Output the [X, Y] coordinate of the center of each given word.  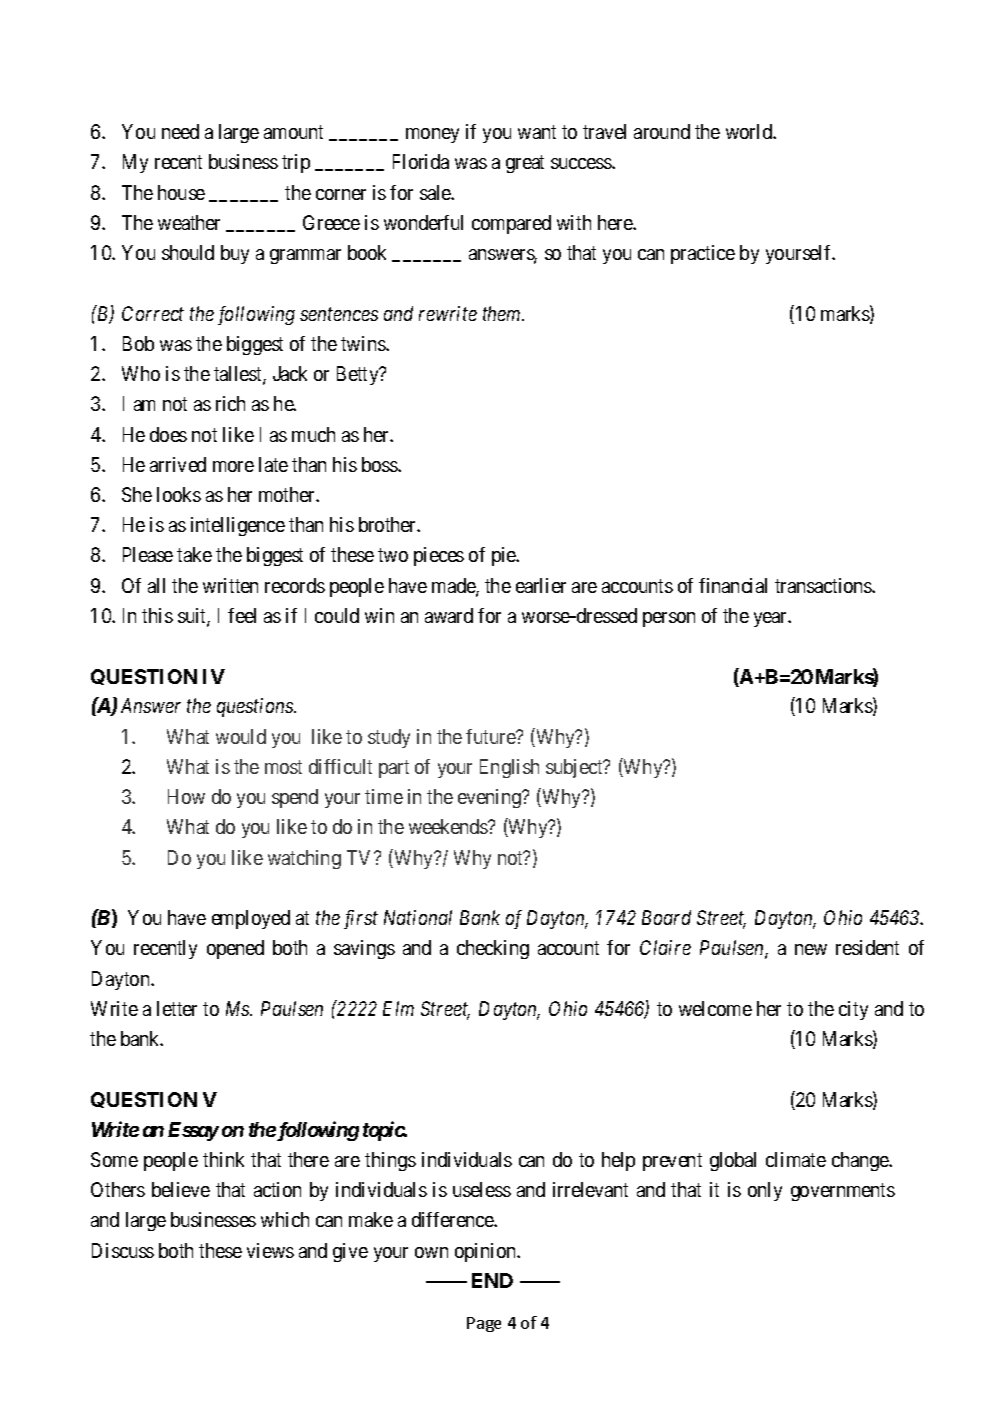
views [270, 1250]
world [750, 131]
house [181, 192]
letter [177, 1008]
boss [380, 464]
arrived [178, 464]
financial [733, 585]
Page [484, 1324]
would [241, 736]
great [525, 164]
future [491, 736]
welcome [715, 1008]
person [669, 619]
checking [493, 949]
